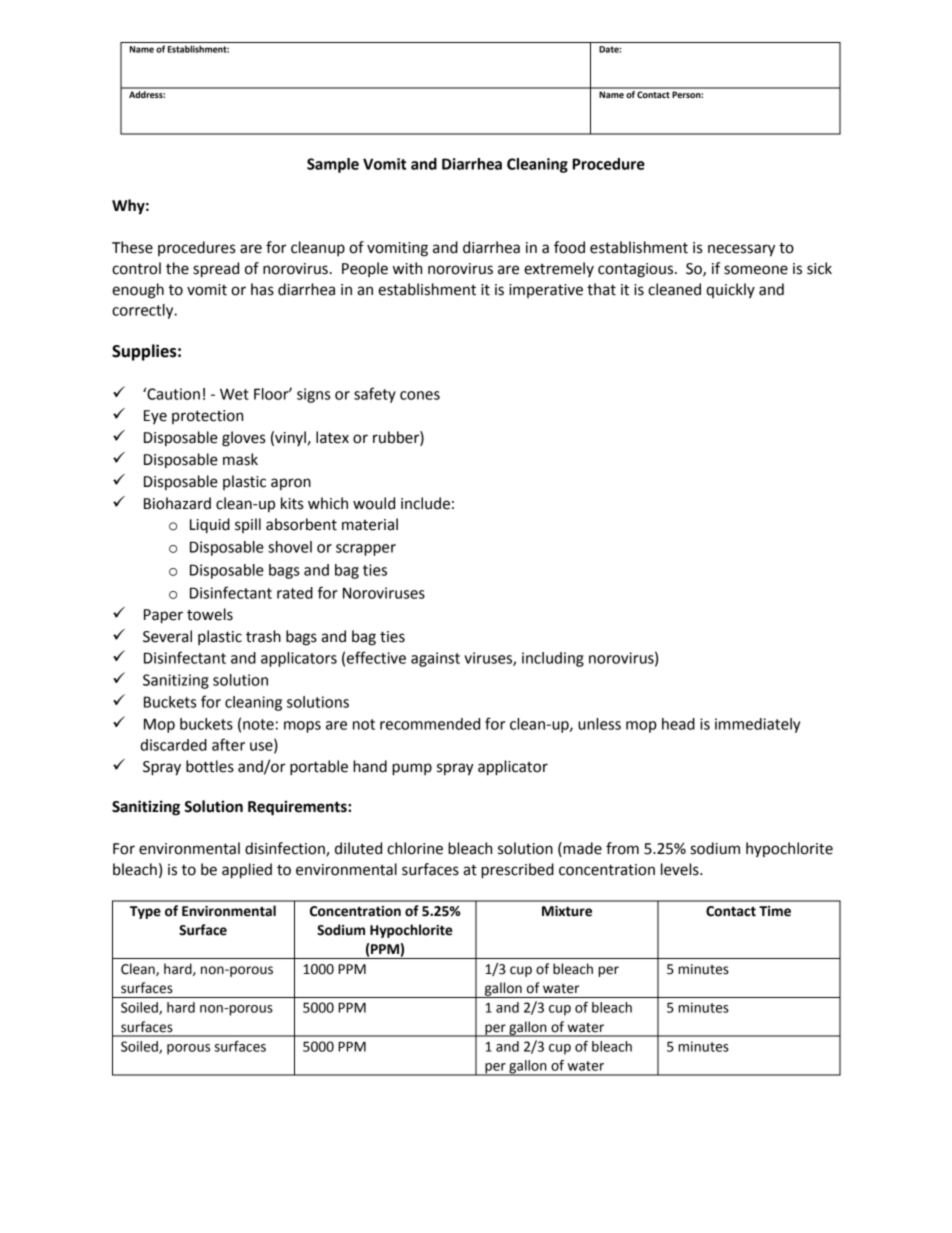  Describe the element at coordinates (435, 659) in the screenshot. I see `against` at that location.
